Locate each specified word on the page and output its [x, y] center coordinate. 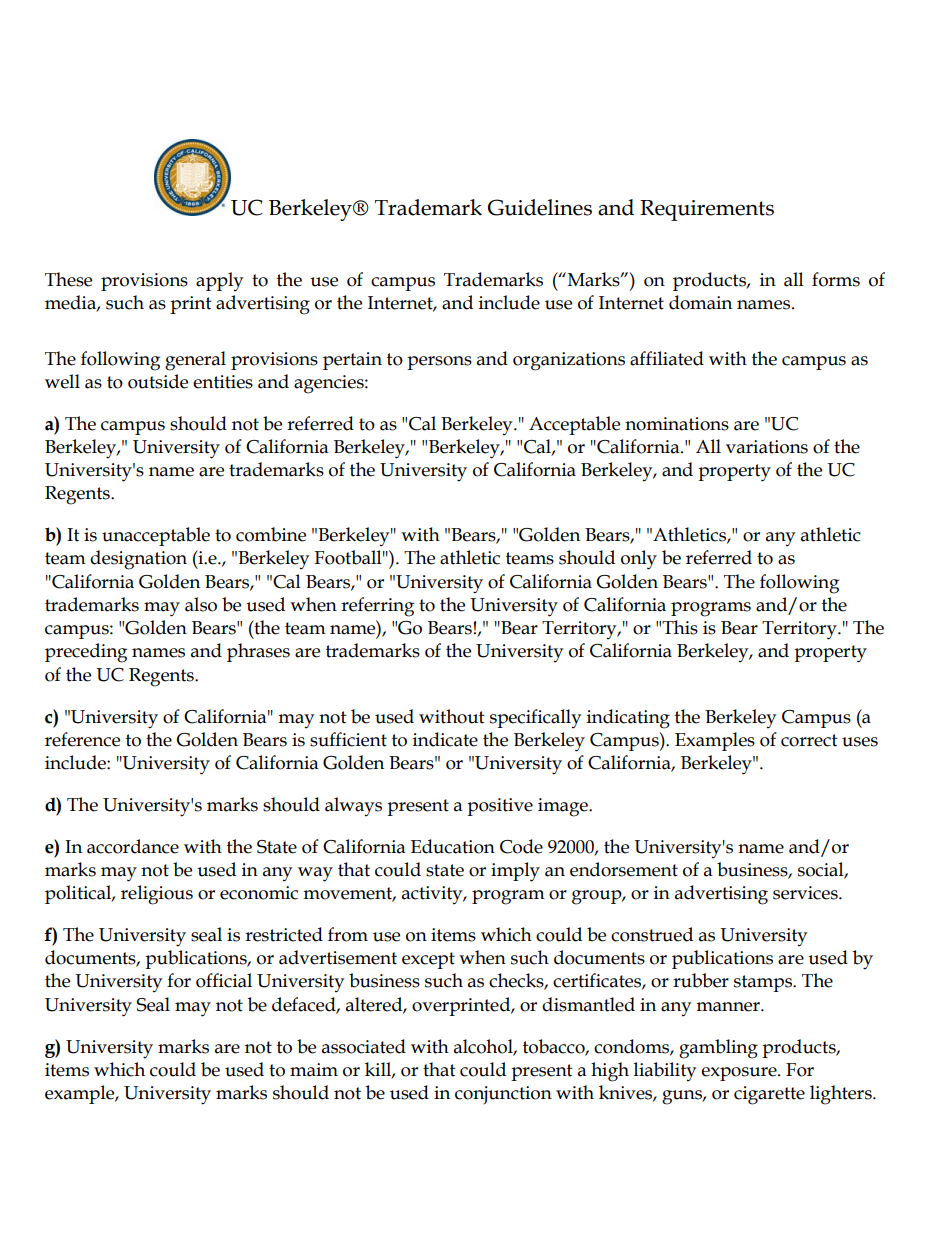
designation [138, 560]
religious [157, 895]
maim [314, 1070]
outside [158, 381]
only [639, 560]
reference [82, 739]
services [806, 893]
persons [439, 363]
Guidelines [540, 207]
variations [767, 447]
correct [809, 740]
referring [377, 607]
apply [219, 281]
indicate [445, 739]
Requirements [707, 210]
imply [515, 872]
